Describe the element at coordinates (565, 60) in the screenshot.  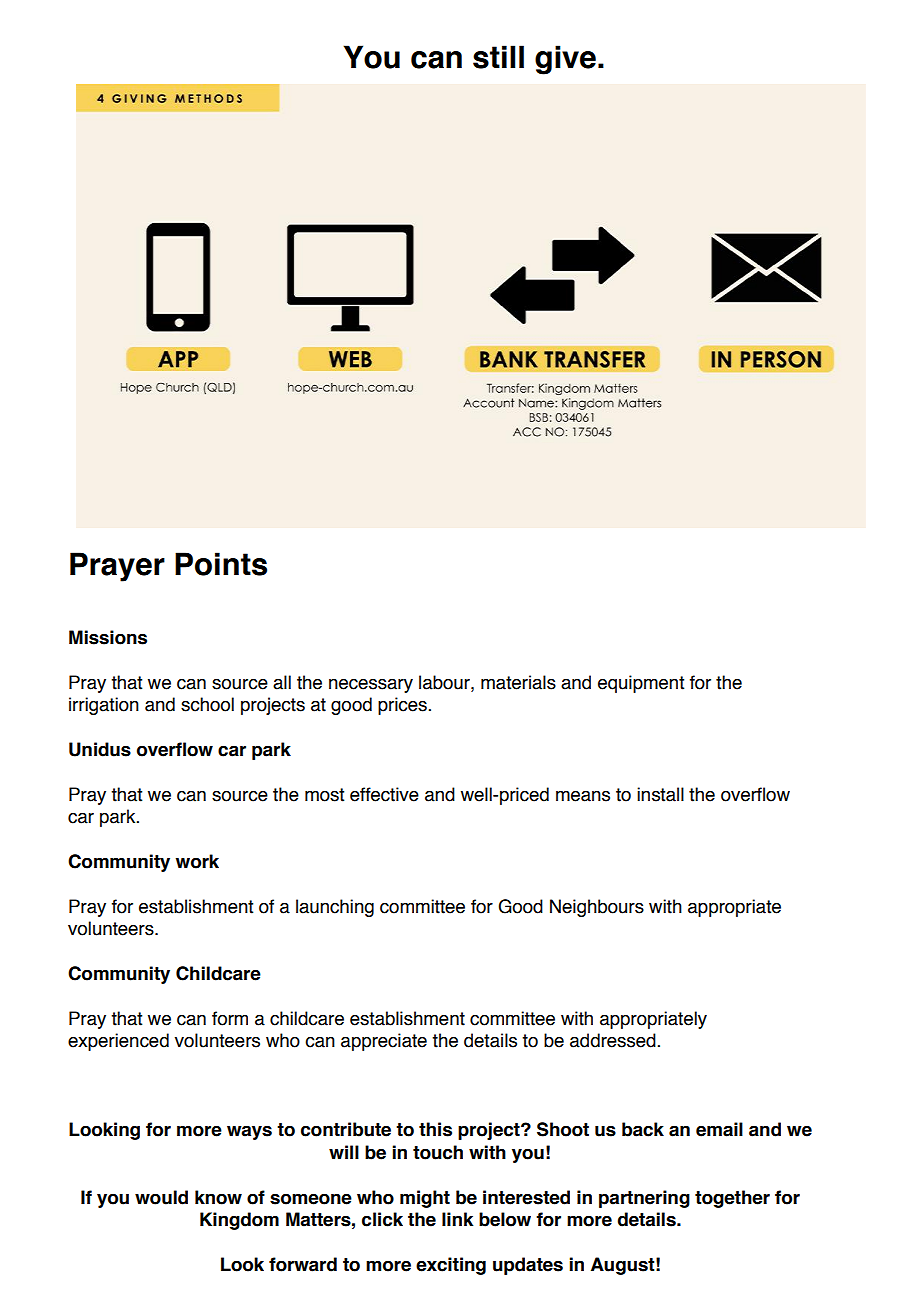
I see `give` at that location.
